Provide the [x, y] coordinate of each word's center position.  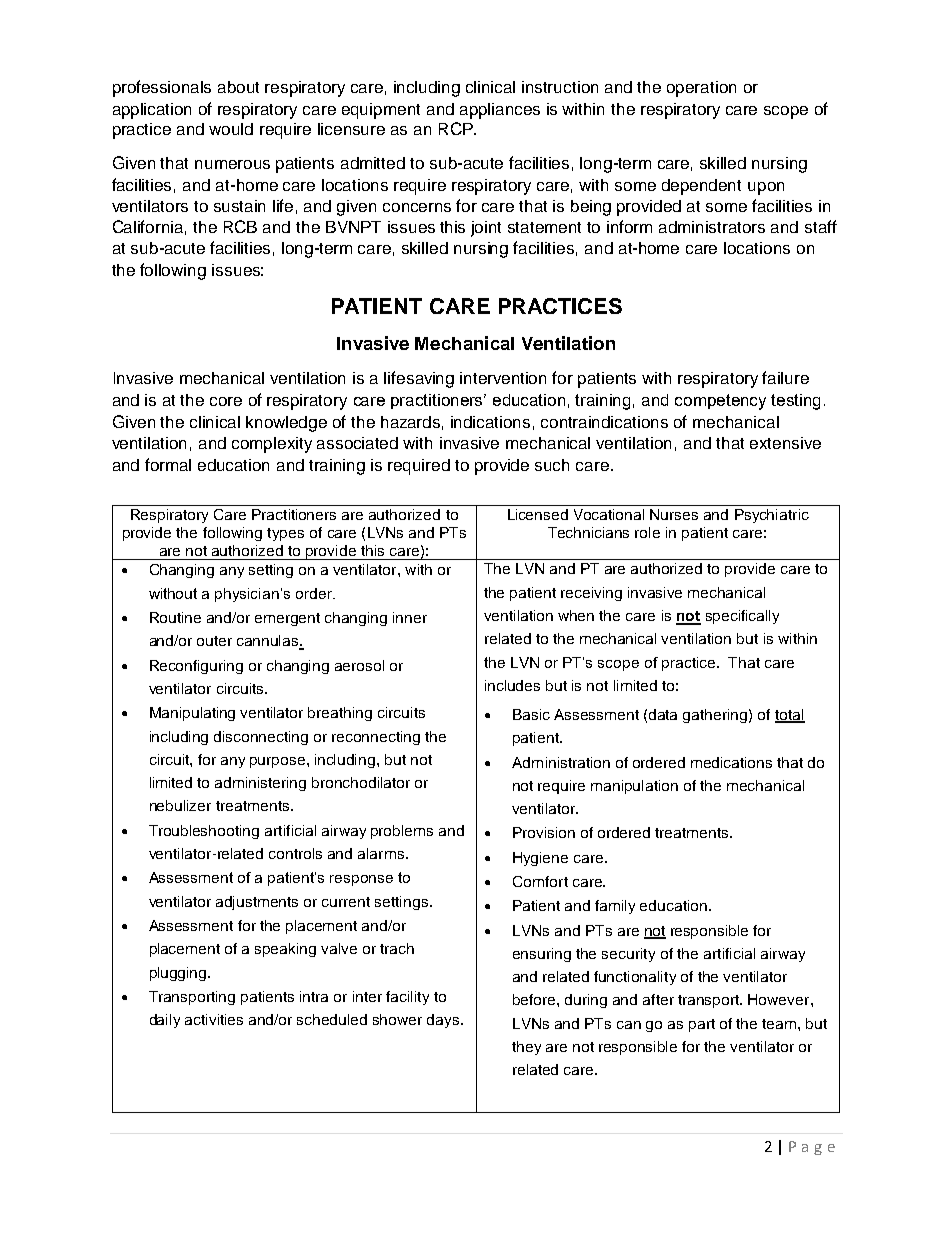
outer [214, 641]
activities [214, 1019]
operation [701, 89]
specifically [742, 617]
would [231, 129]
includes [512, 685]
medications [731, 762]
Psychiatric [772, 516]
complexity [272, 445]
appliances [500, 111]
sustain [239, 206]
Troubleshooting [204, 832]
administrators [712, 227]
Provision [544, 832]
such [552, 465]
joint [486, 229]
